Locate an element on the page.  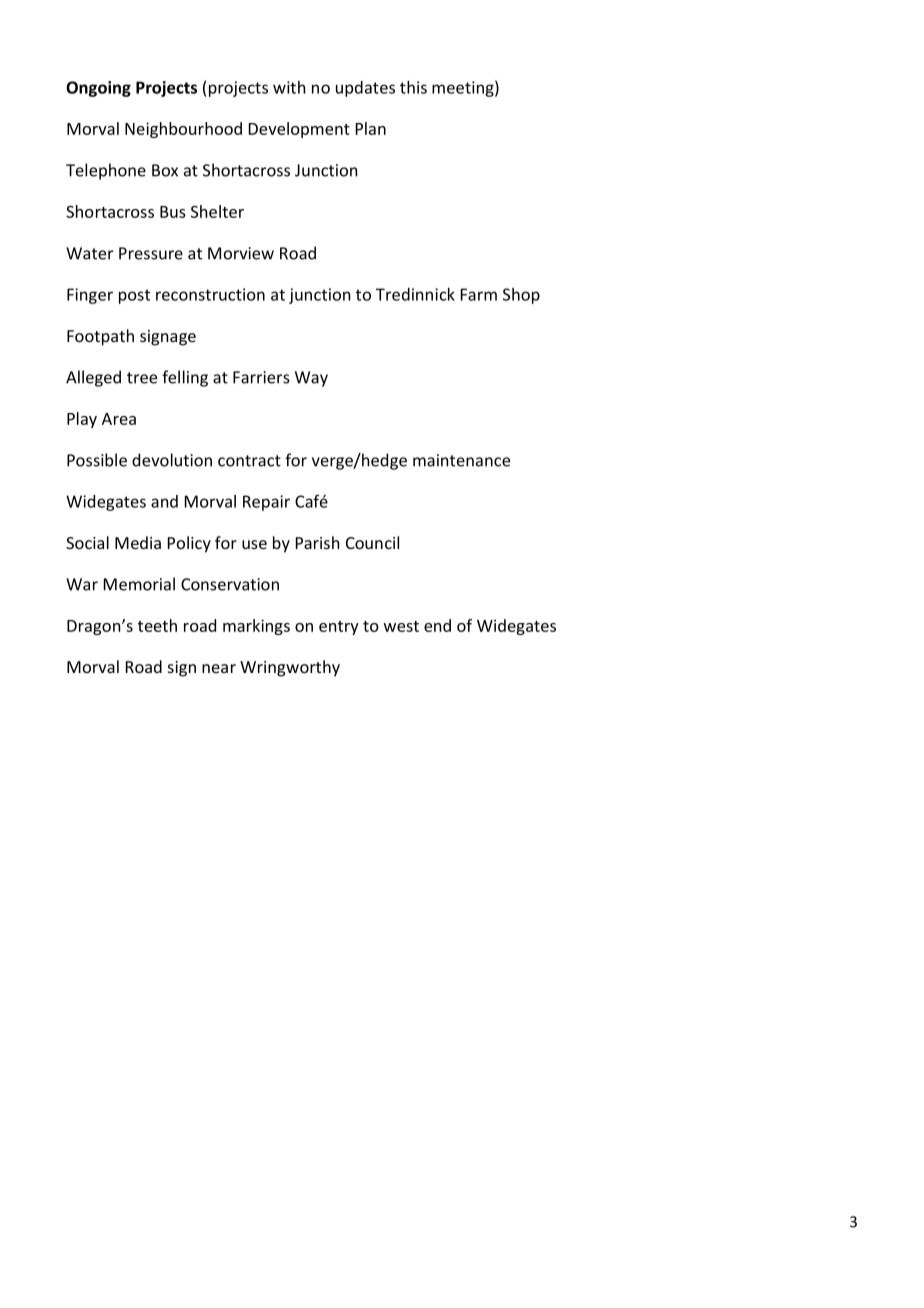
post is located at coordinates (134, 296).
